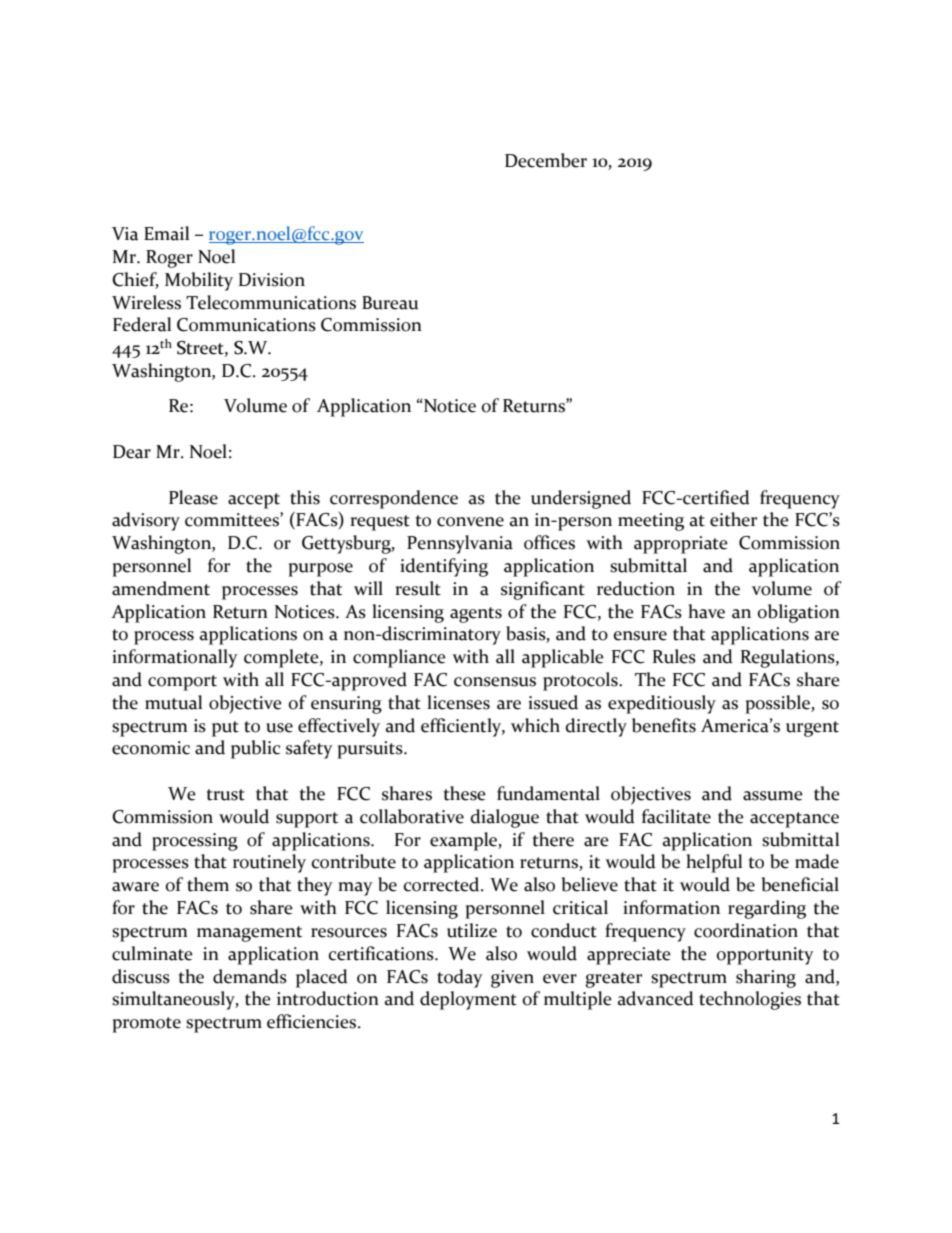 The image size is (952, 1233). What do you see at coordinates (166, 233) in the screenshot?
I see `Email` at bounding box center [166, 233].
